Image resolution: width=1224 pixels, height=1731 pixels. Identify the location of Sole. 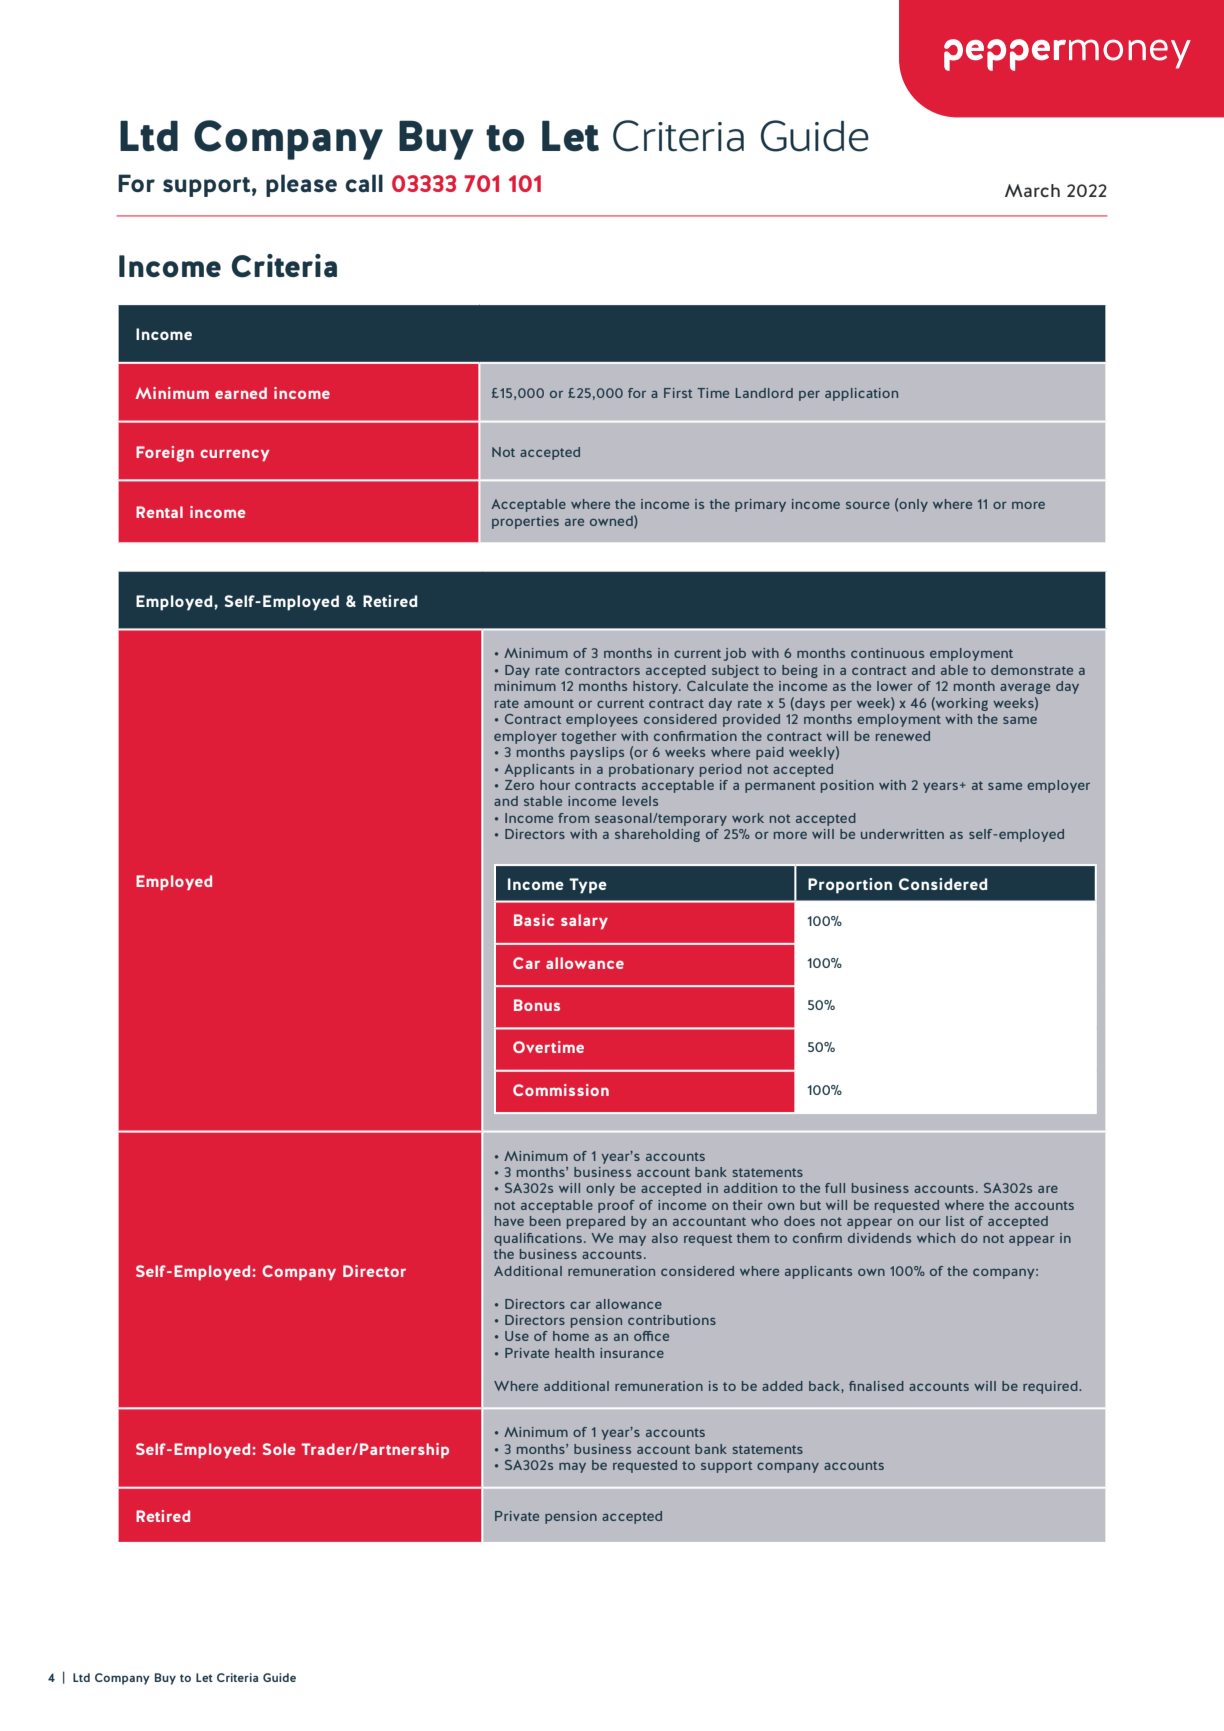
(279, 1449).
